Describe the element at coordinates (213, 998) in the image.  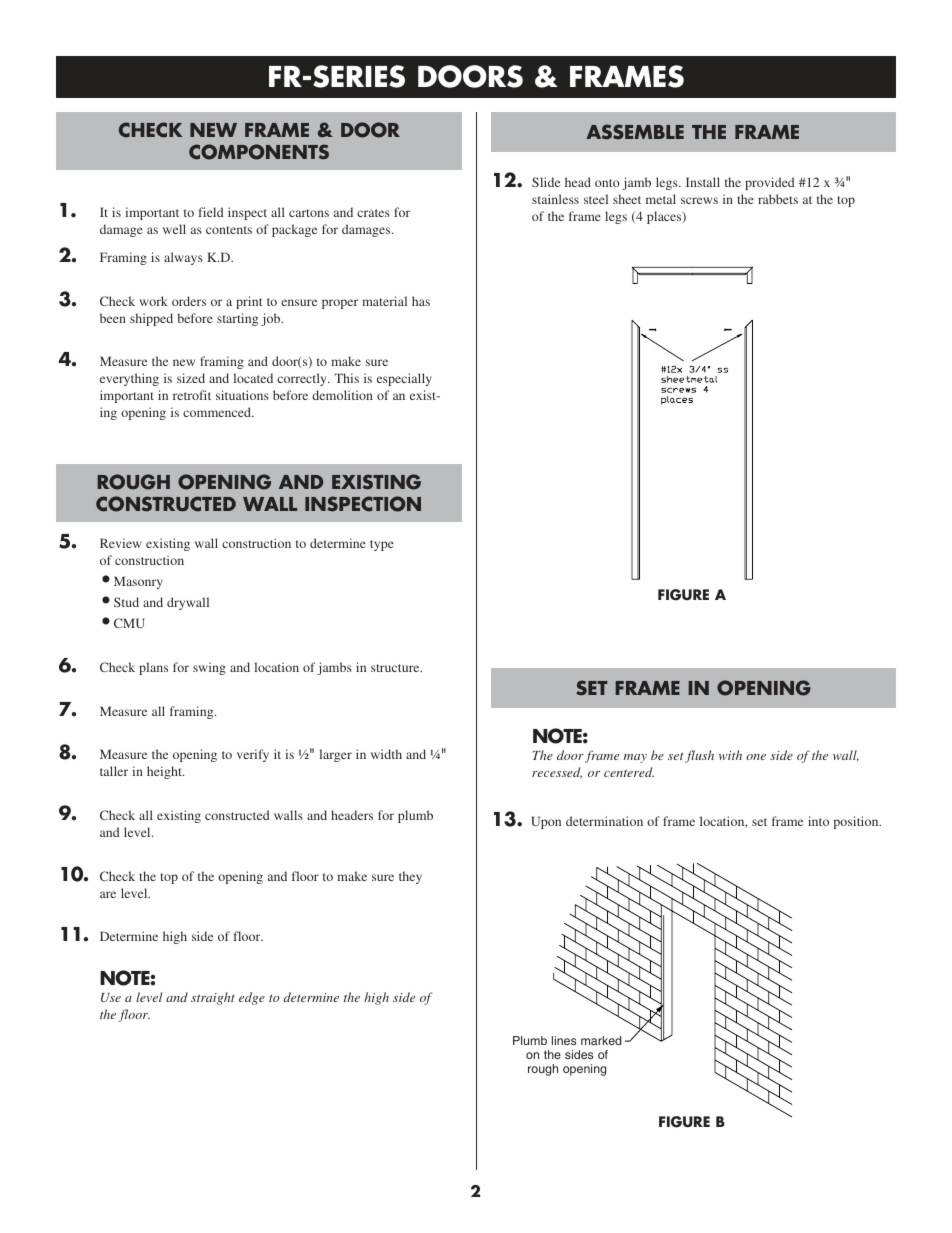
I see `straight` at that location.
